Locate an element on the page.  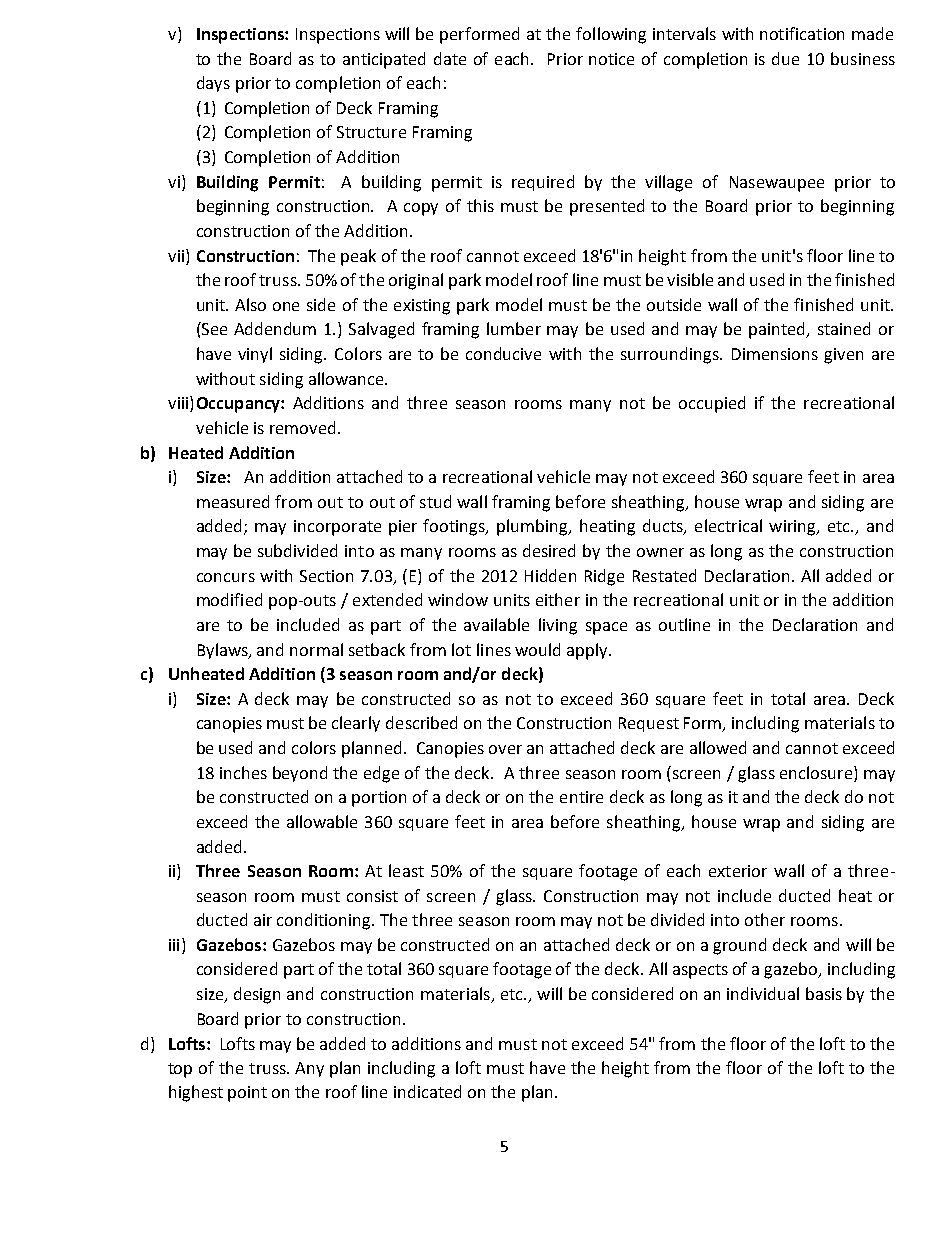
concurs is located at coordinates (226, 577).
